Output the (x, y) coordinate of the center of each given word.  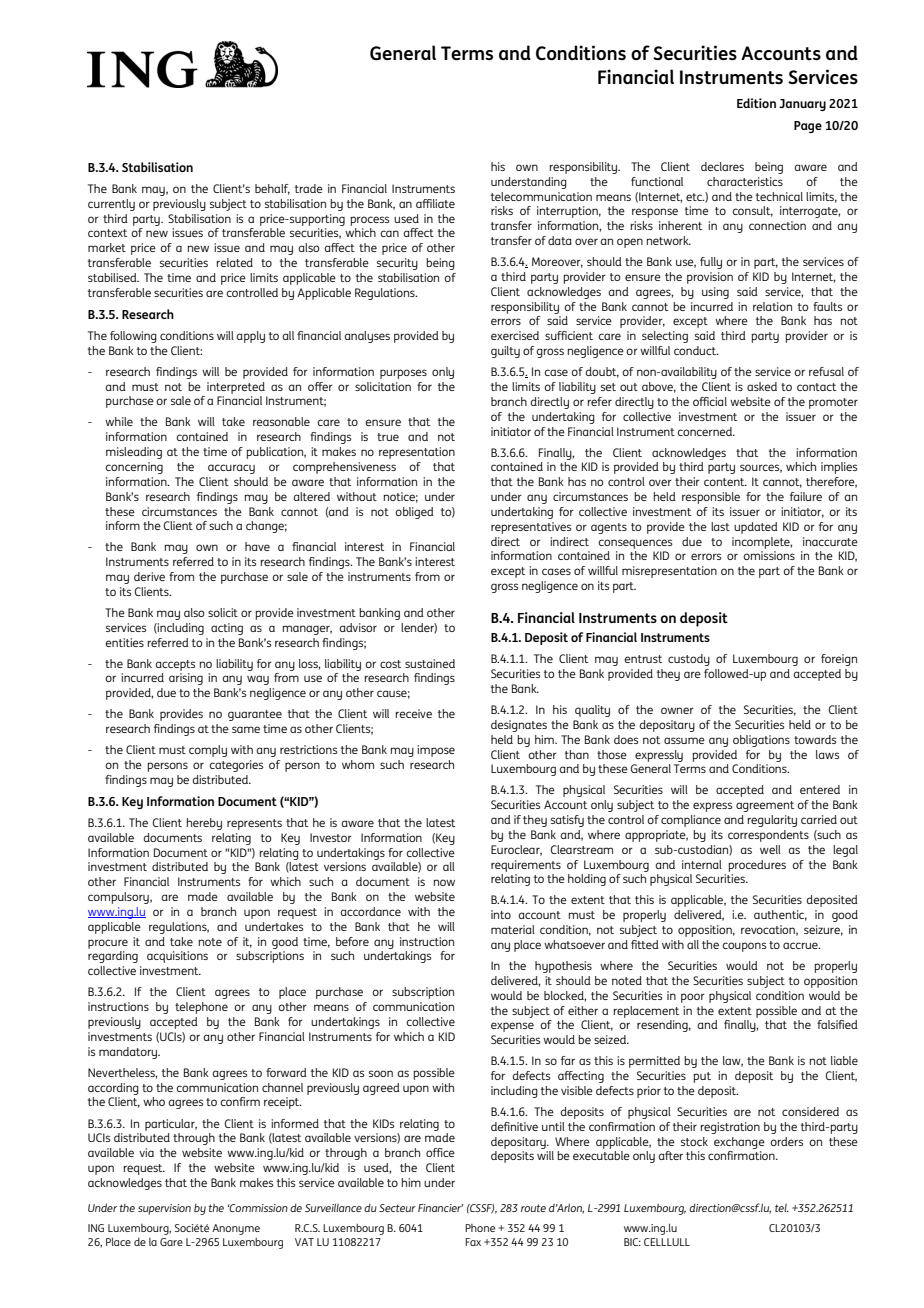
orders (786, 1141)
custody (689, 660)
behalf (272, 189)
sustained (430, 663)
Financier (440, 1208)
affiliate (435, 203)
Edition (756, 103)
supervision (164, 1209)
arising (186, 679)
